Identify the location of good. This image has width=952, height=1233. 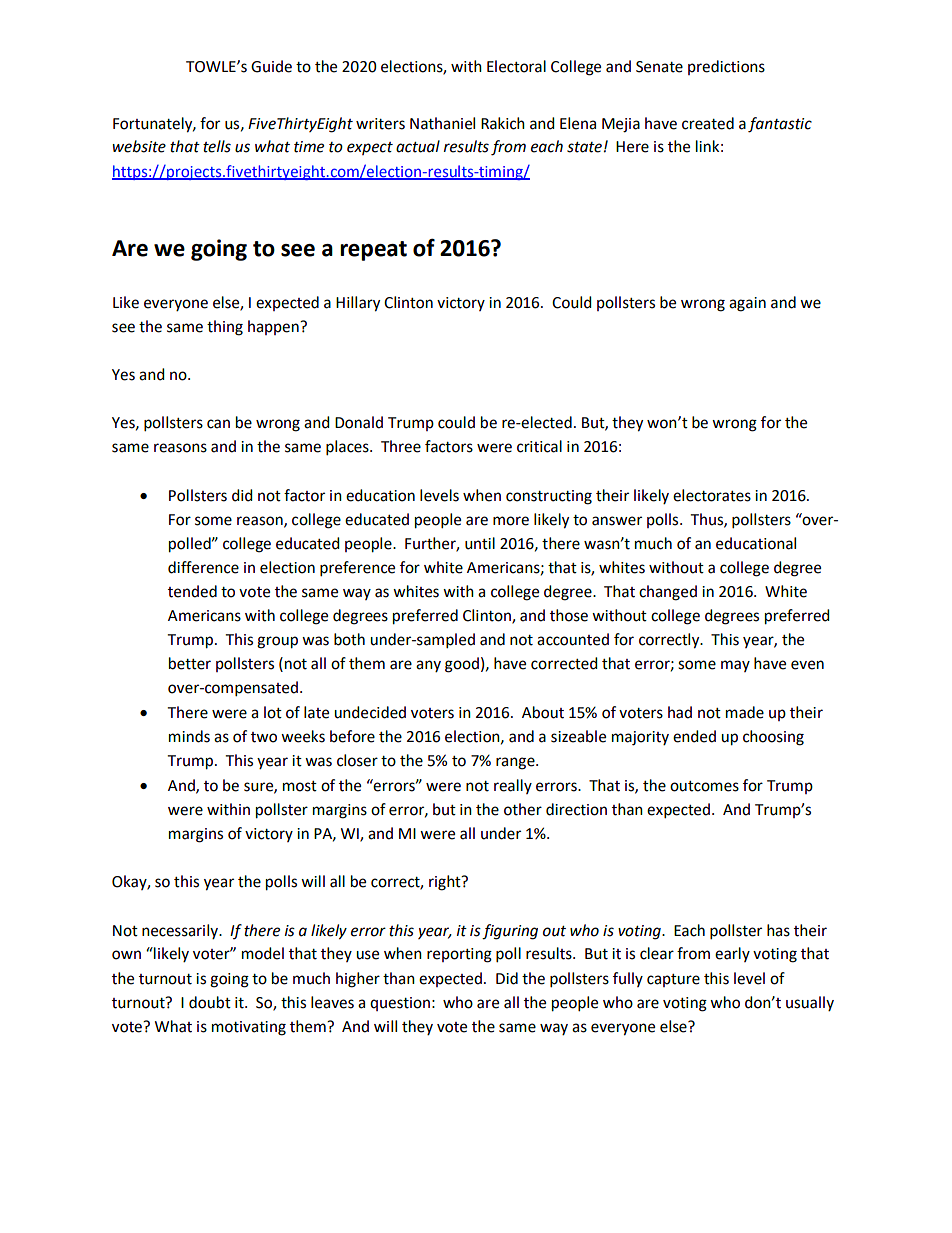
(462, 665).
